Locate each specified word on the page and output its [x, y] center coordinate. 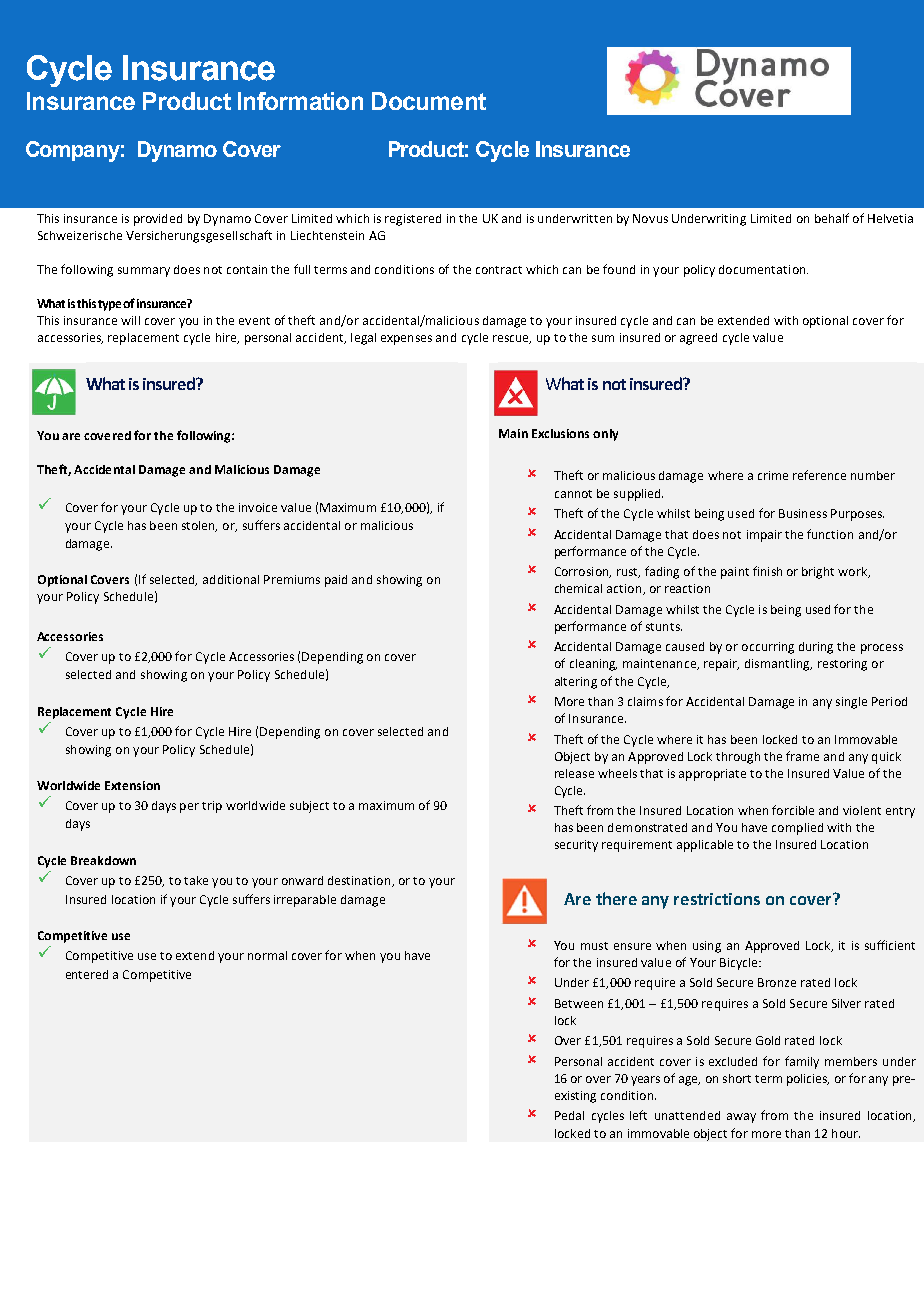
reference [819, 475]
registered [413, 220]
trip [212, 807]
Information [300, 101]
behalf [832, 218]
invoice [258, 507]
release [574, 773]
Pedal [569, 1115]
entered [87, 974]
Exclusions [560, 433]
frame [802, 756]
